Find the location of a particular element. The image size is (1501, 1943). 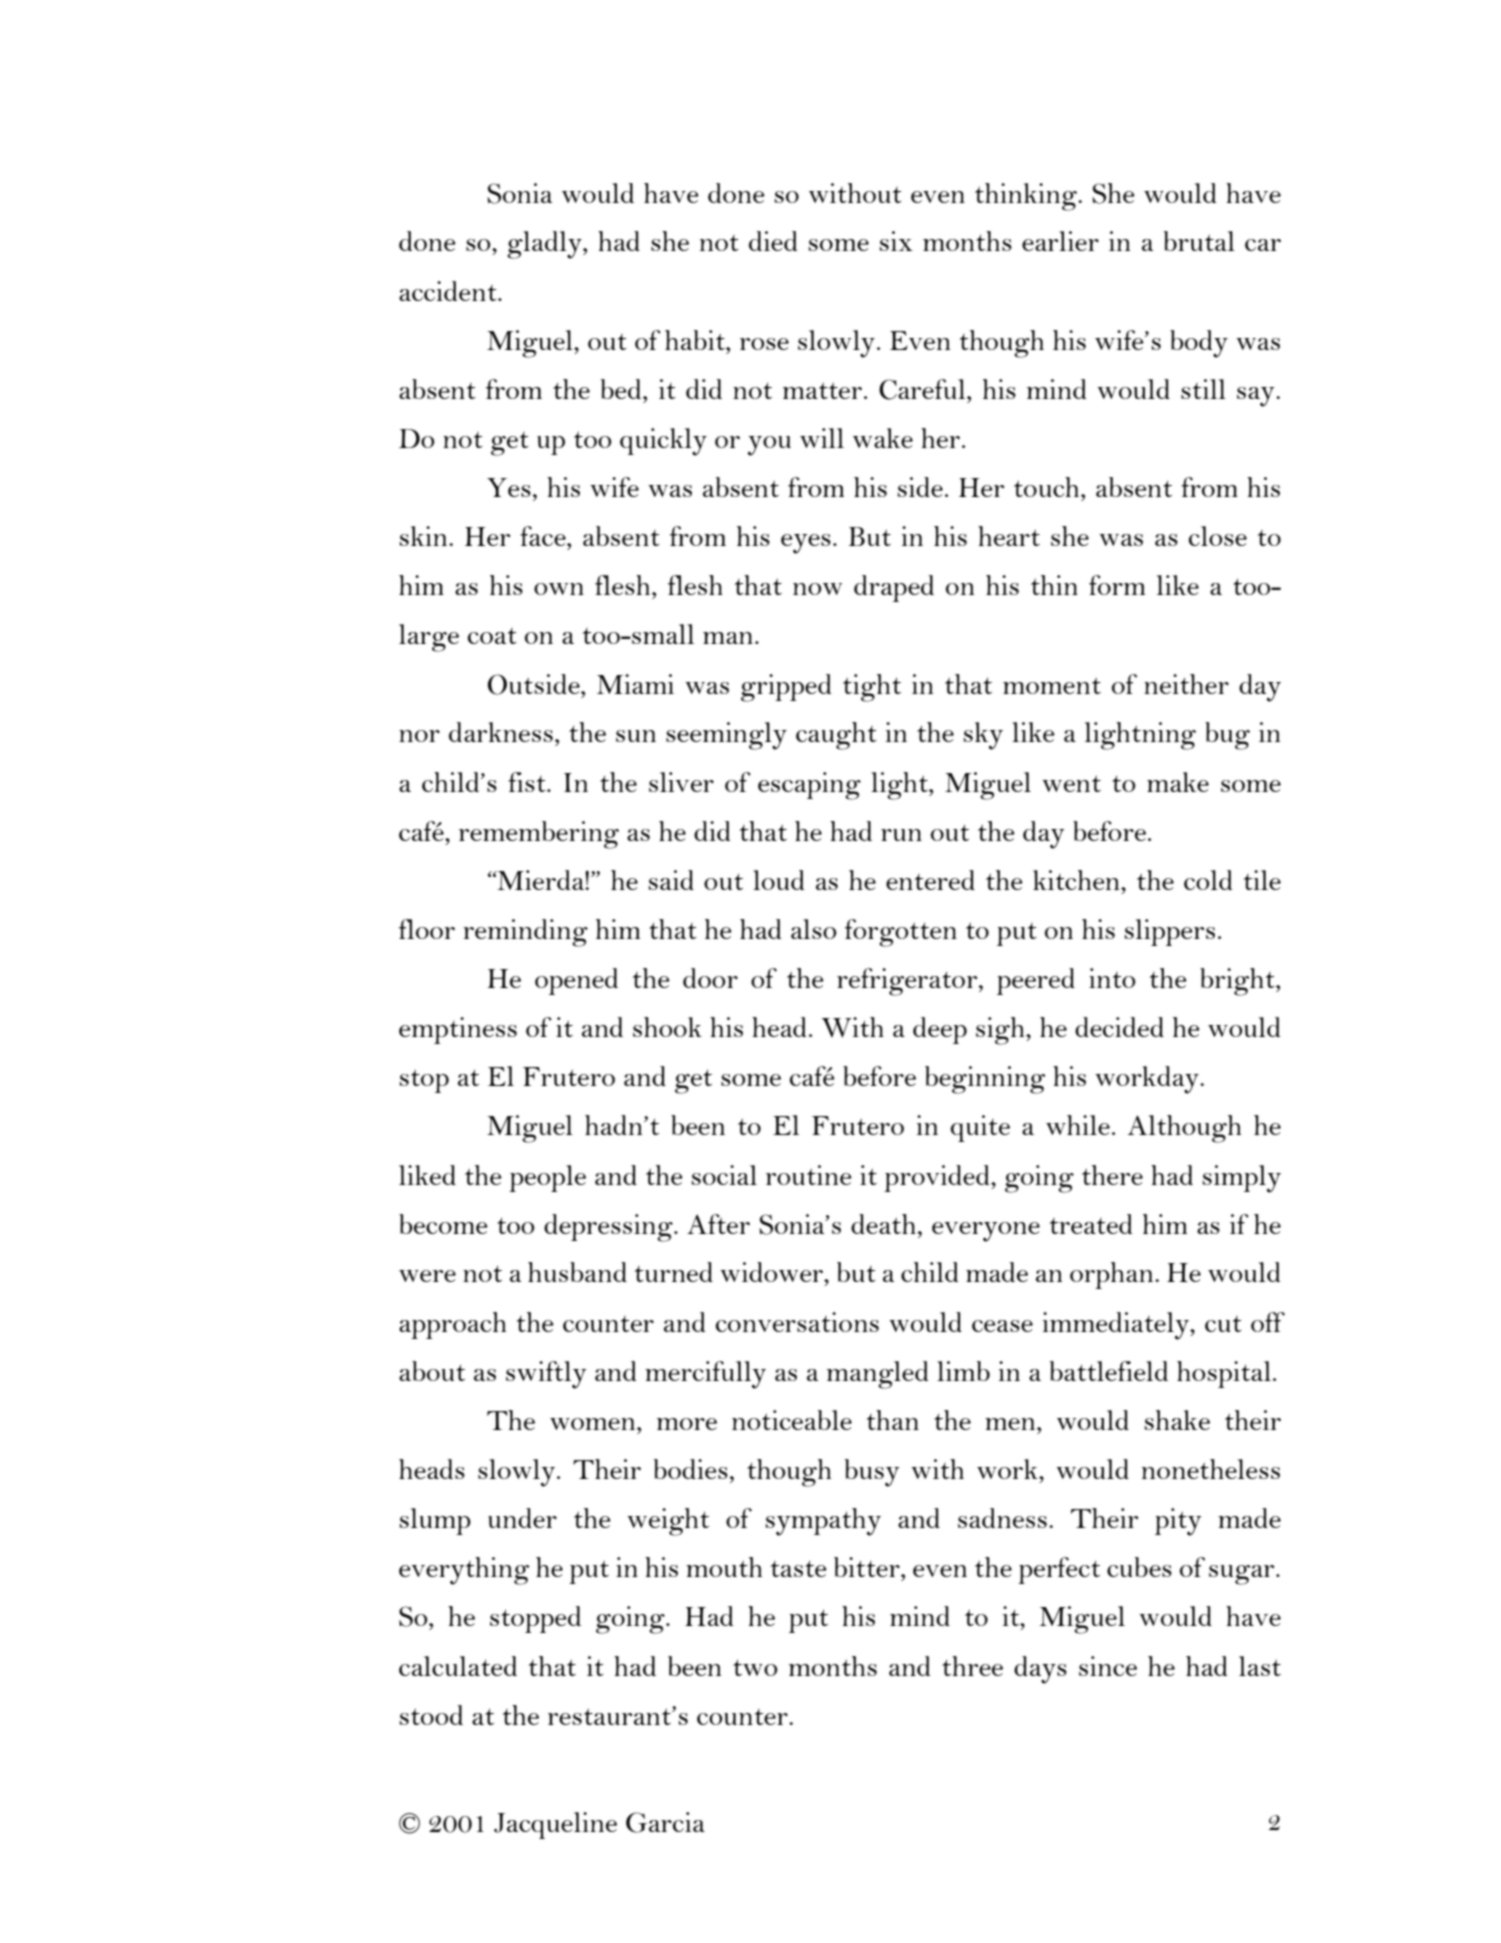

husband is located at coordinates (577, 1272).
